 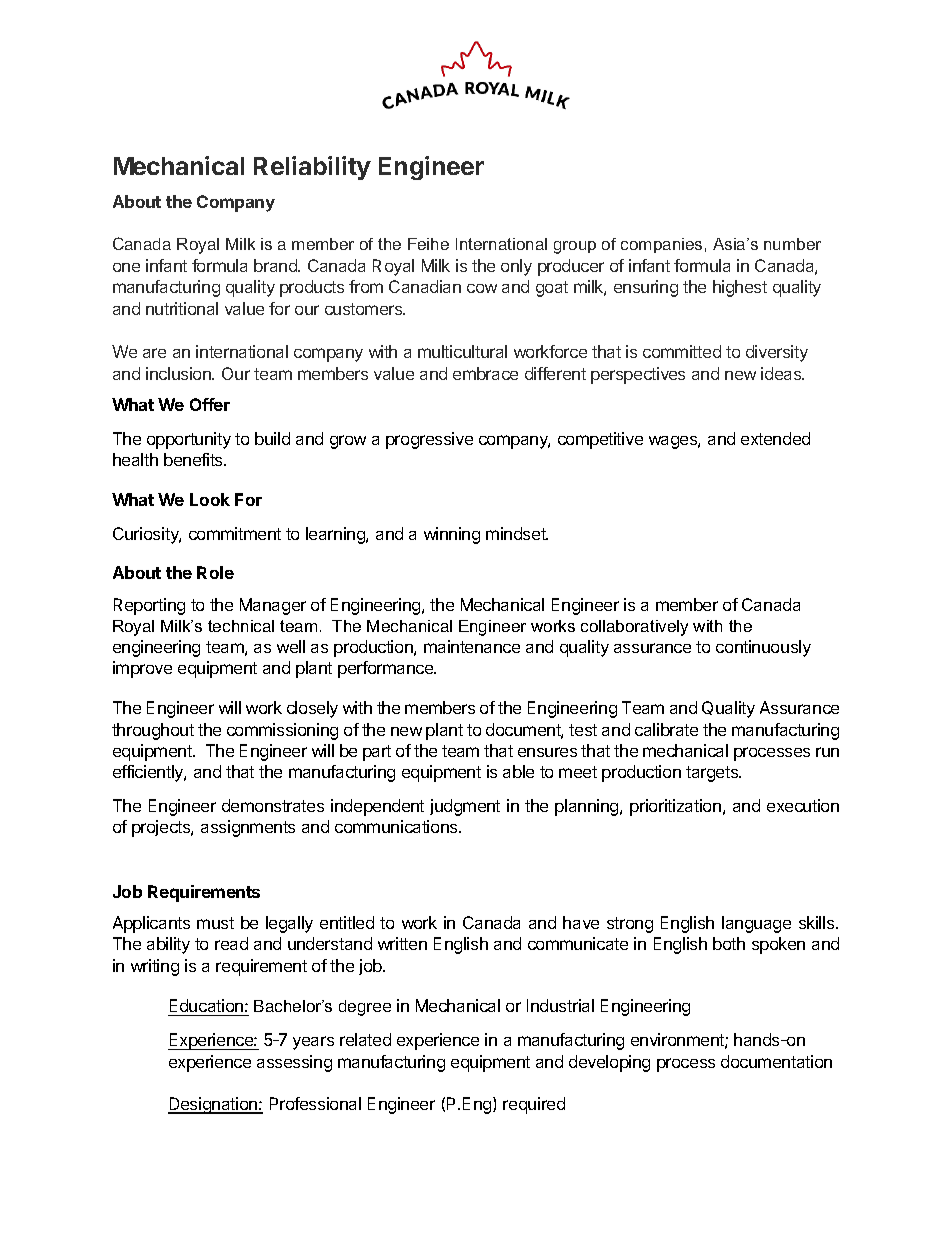 I want to click on improve, so click(x=142, y=669).
